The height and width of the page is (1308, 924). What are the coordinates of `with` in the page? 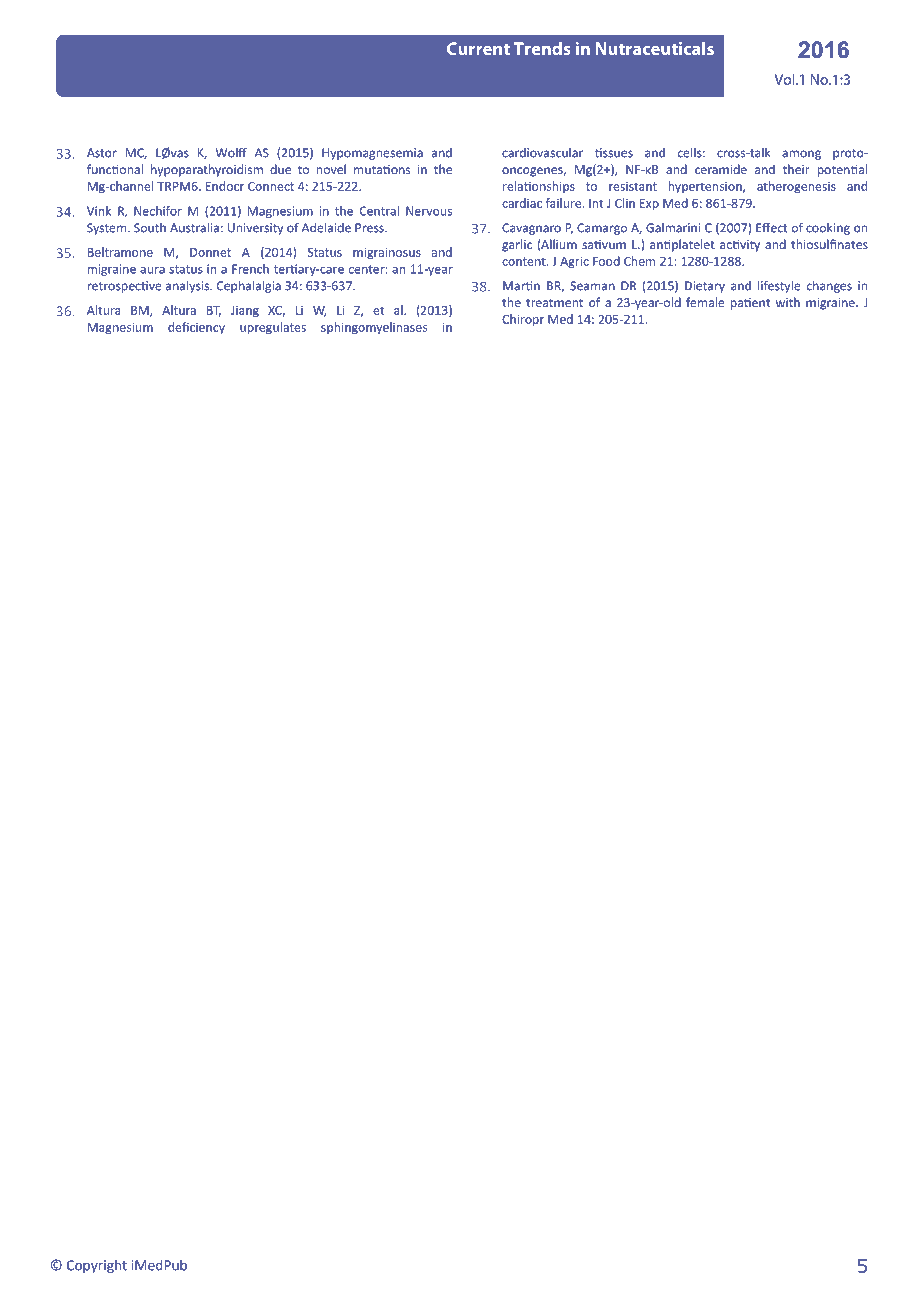 It's located at (788, 302).
